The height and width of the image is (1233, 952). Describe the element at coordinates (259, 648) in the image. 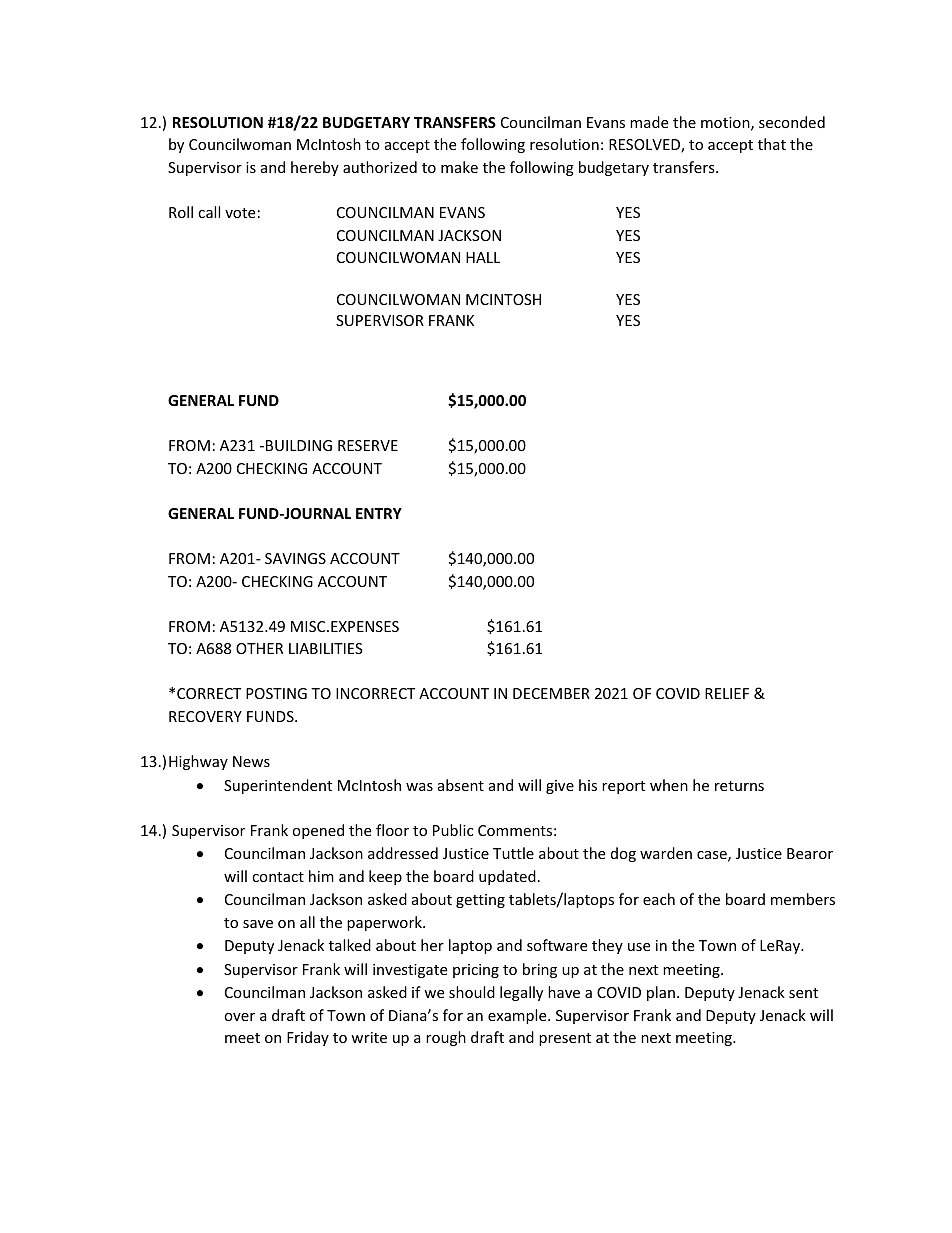

I see `OTHER` at that location.
